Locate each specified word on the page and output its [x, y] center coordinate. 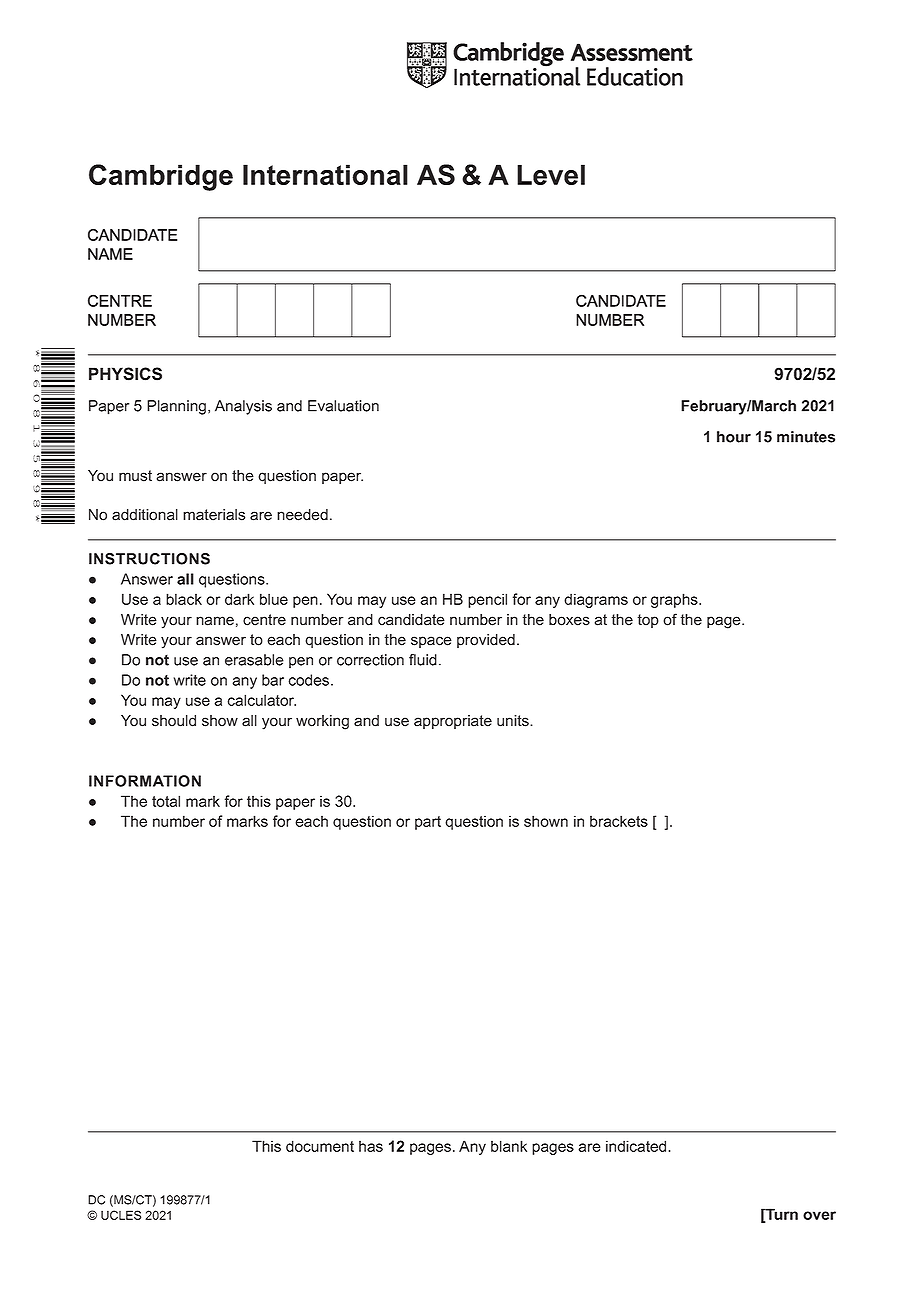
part [428, 823]
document [320, 1146]
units [514, 721]
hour [734, 437]
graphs [675, 600]
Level [551, 174]
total [166, 801]
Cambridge [161, 177]
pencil [487, 600]
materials [214, 515]
